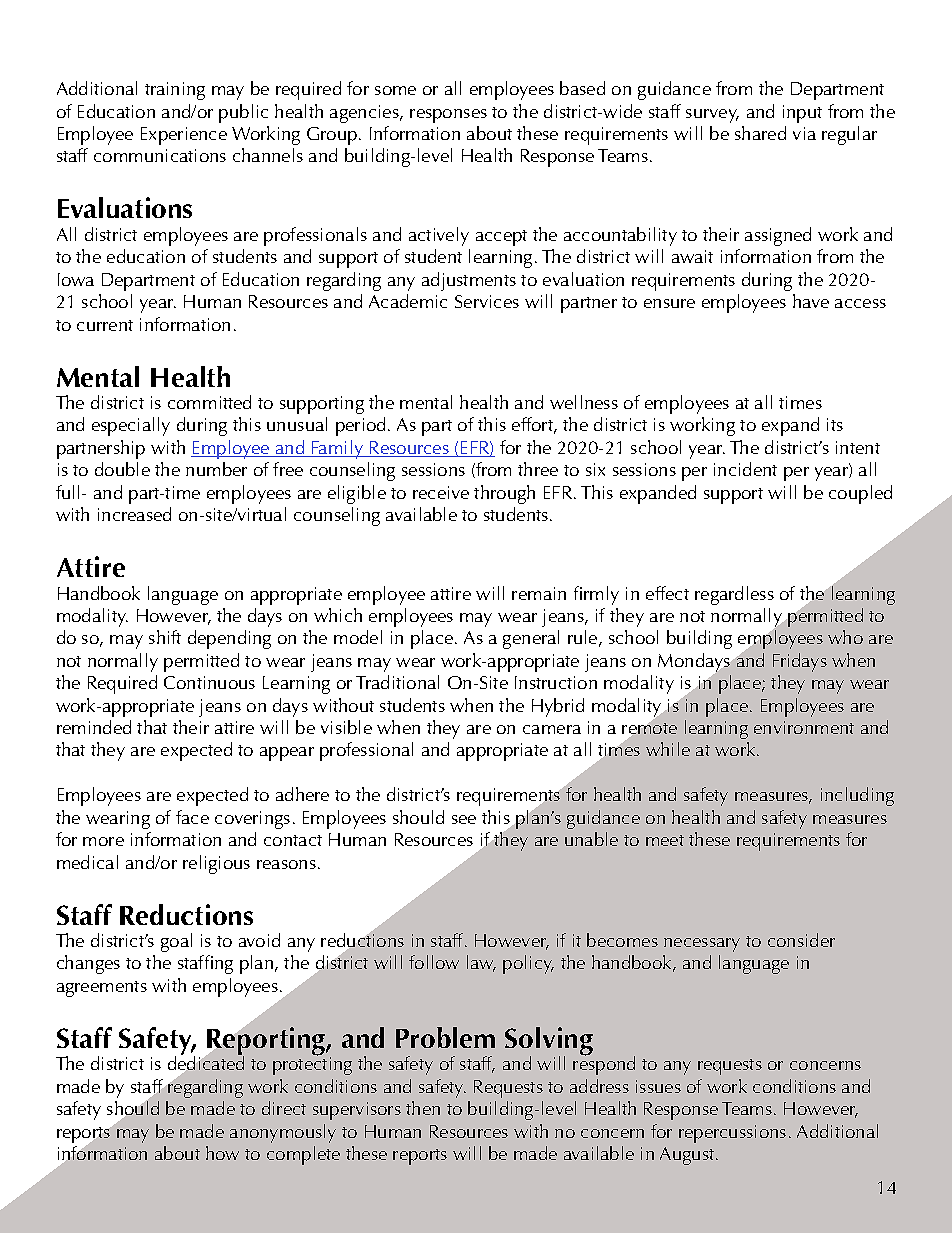 This document has height=1233, width=952. What do you see at coordinates (209, 402) in the document?
I see `committed` at bounding box center [209, 402].
